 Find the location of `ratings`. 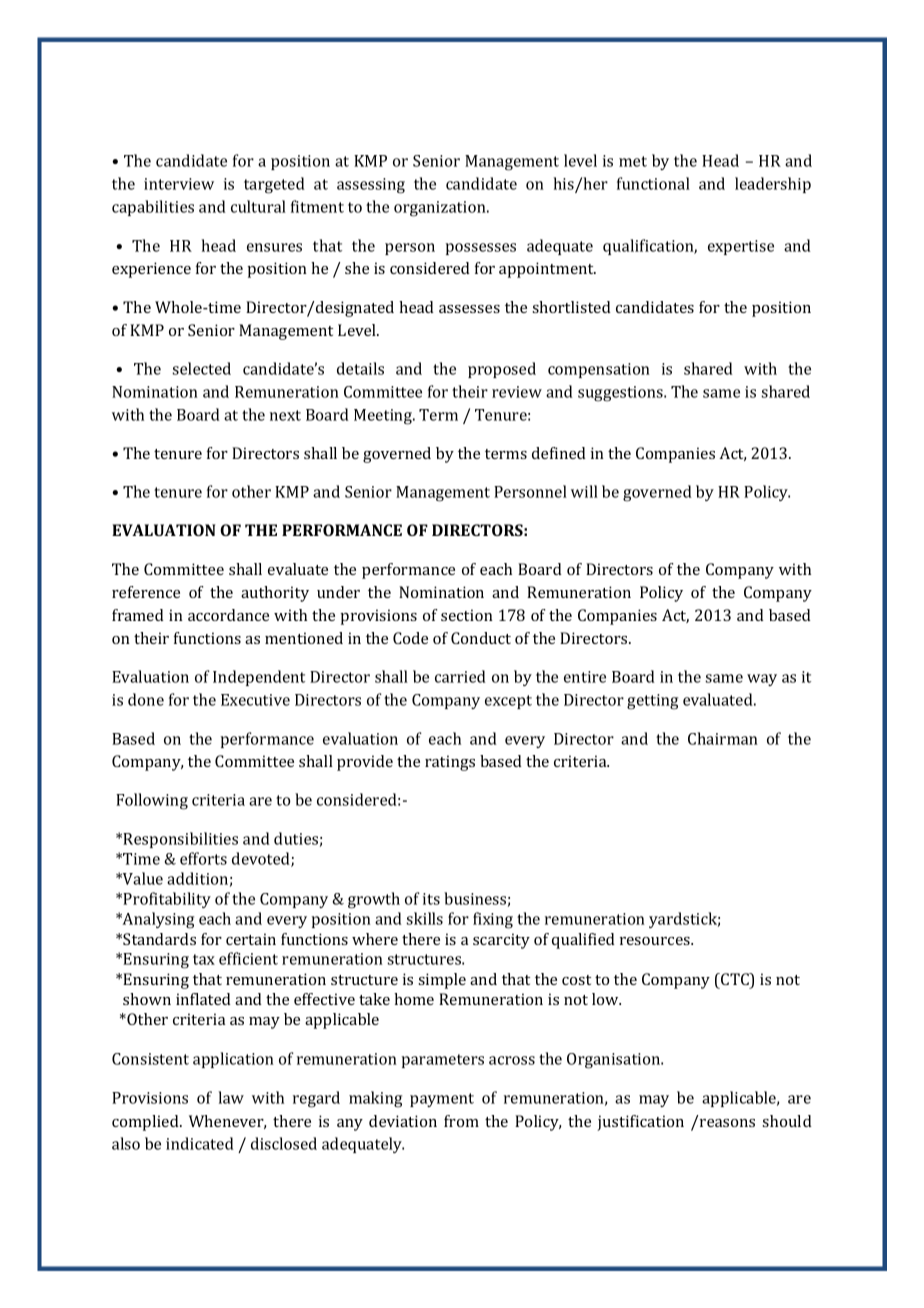

ratings is located at coordinates (450, 763).
